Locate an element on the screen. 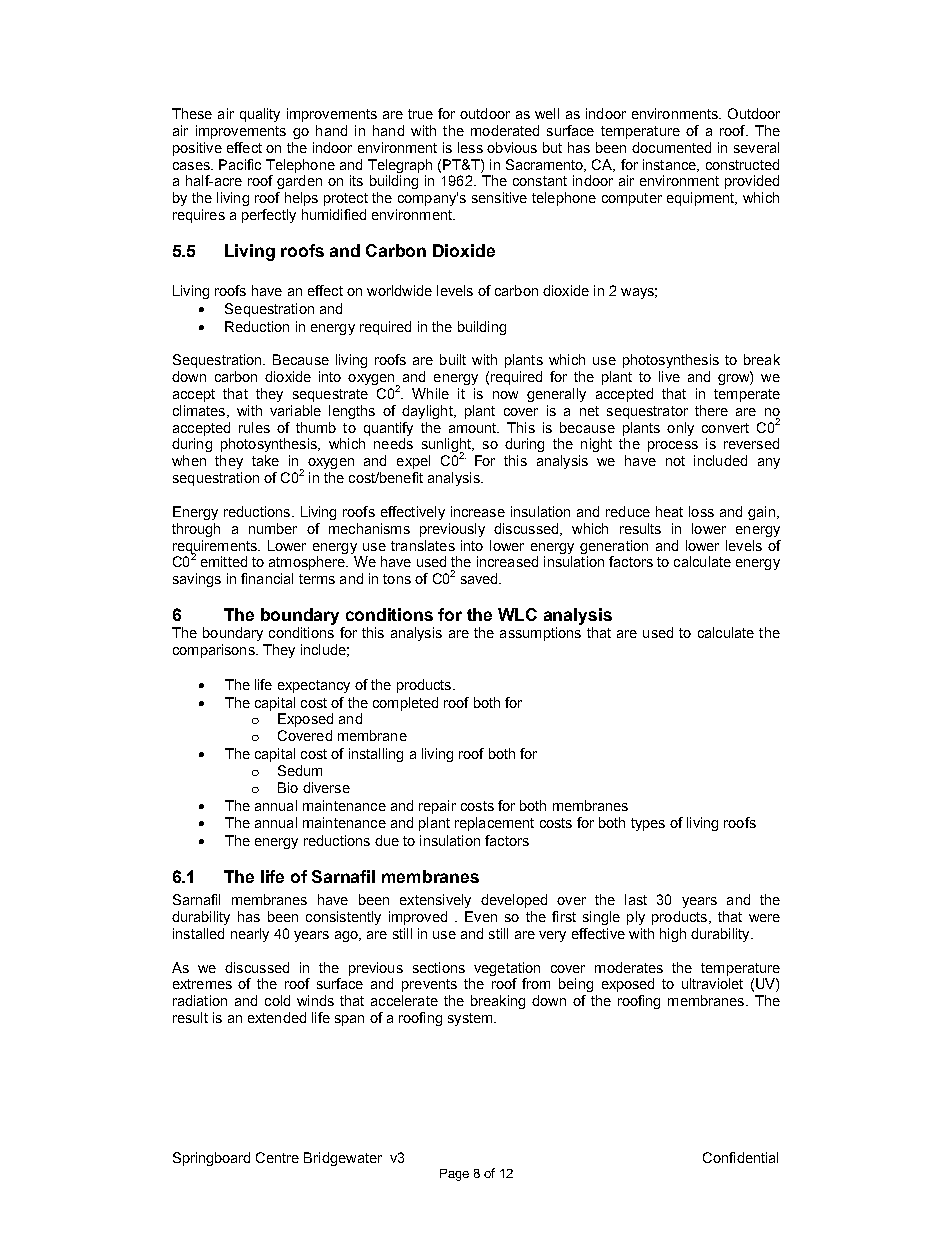  Centre is located at coordinates (277, 1157).
